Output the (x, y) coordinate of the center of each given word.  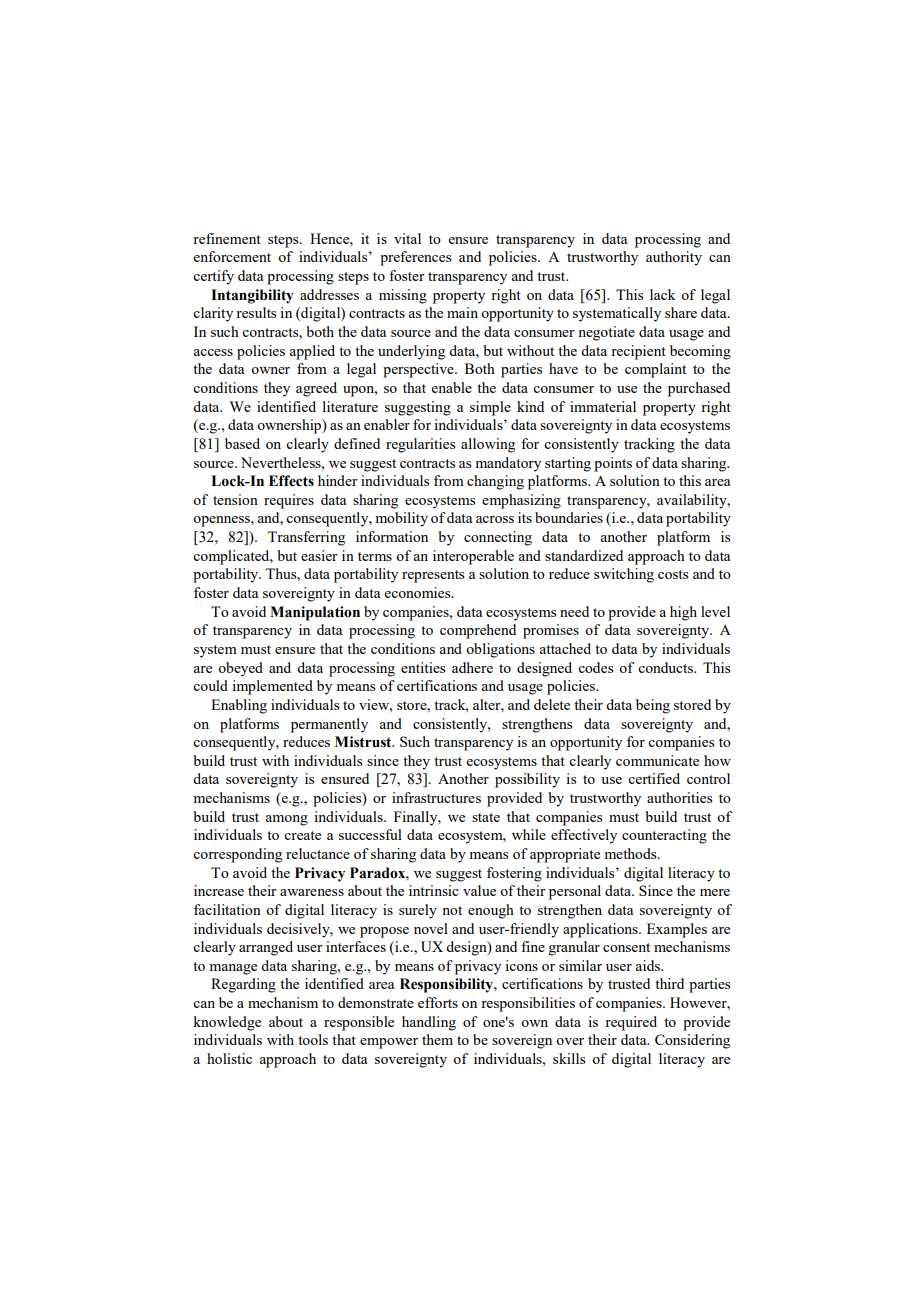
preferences (415, 258)
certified (654, 778)
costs (673, 574)
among (286, 820)
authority (674, 258)
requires (289, 501)
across (495, 519)
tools (313, 1039)
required (631, 1023)
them (437, 1039)
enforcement (232, 256)
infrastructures (436, 797)
